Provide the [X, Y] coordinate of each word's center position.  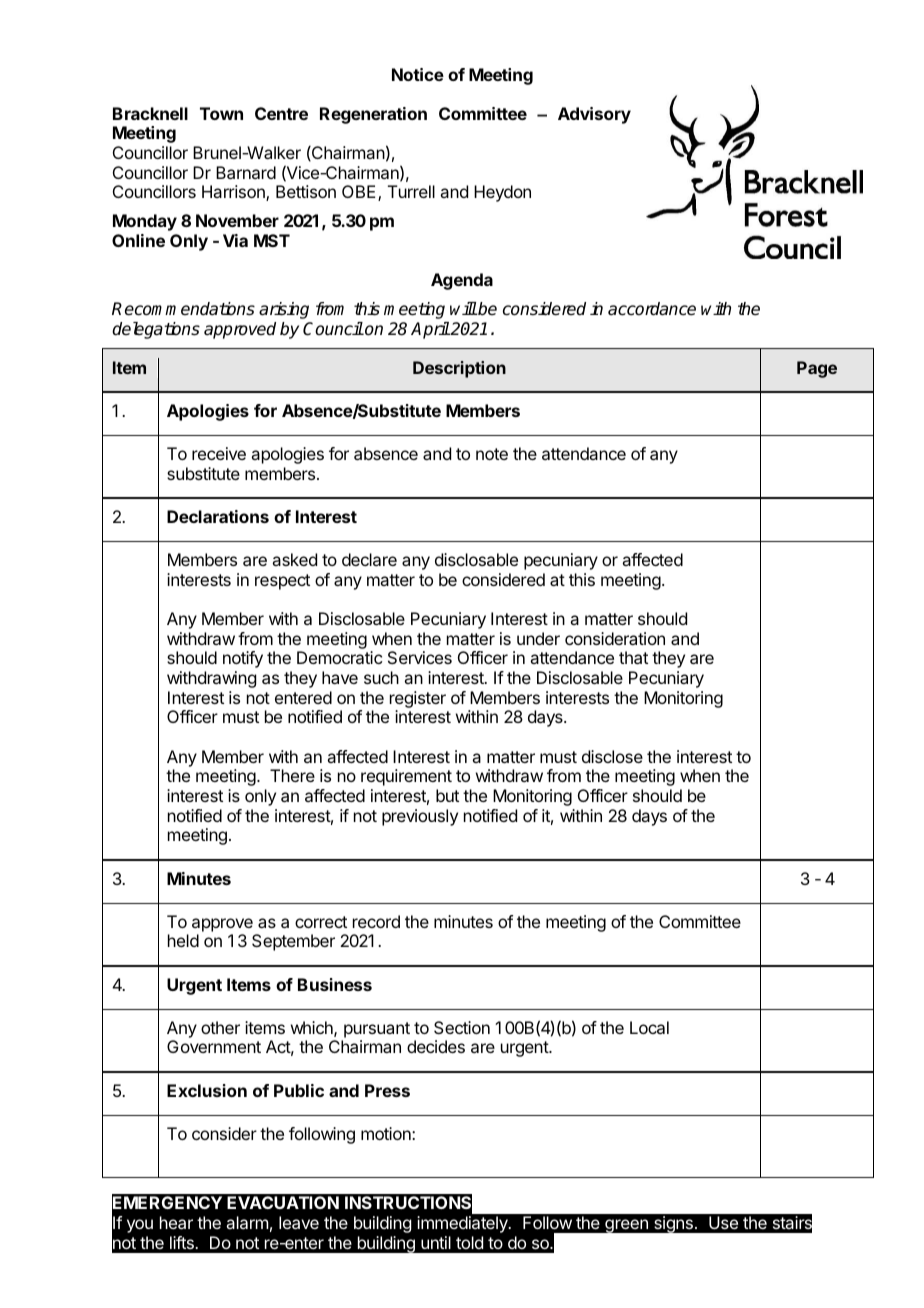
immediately [463, 1224]
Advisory [594, 115]
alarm [247, 1222]
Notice [418, 74]
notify [243, 659]
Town [221, 113]
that [633, 657]
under [538, 638]
